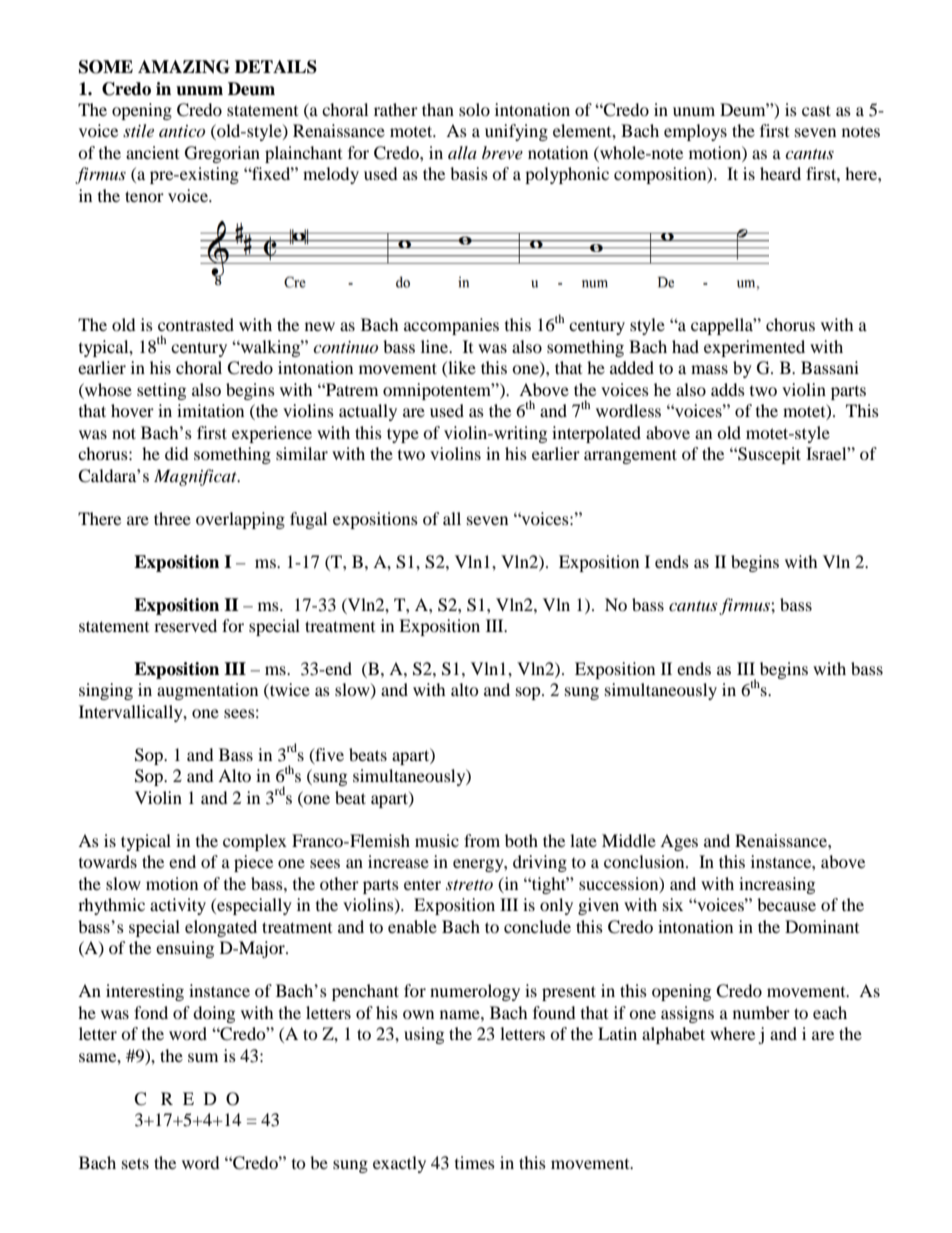 The height and width of the screenshot is (1233, 952). I want to click on sets, so click(135, 1163).
